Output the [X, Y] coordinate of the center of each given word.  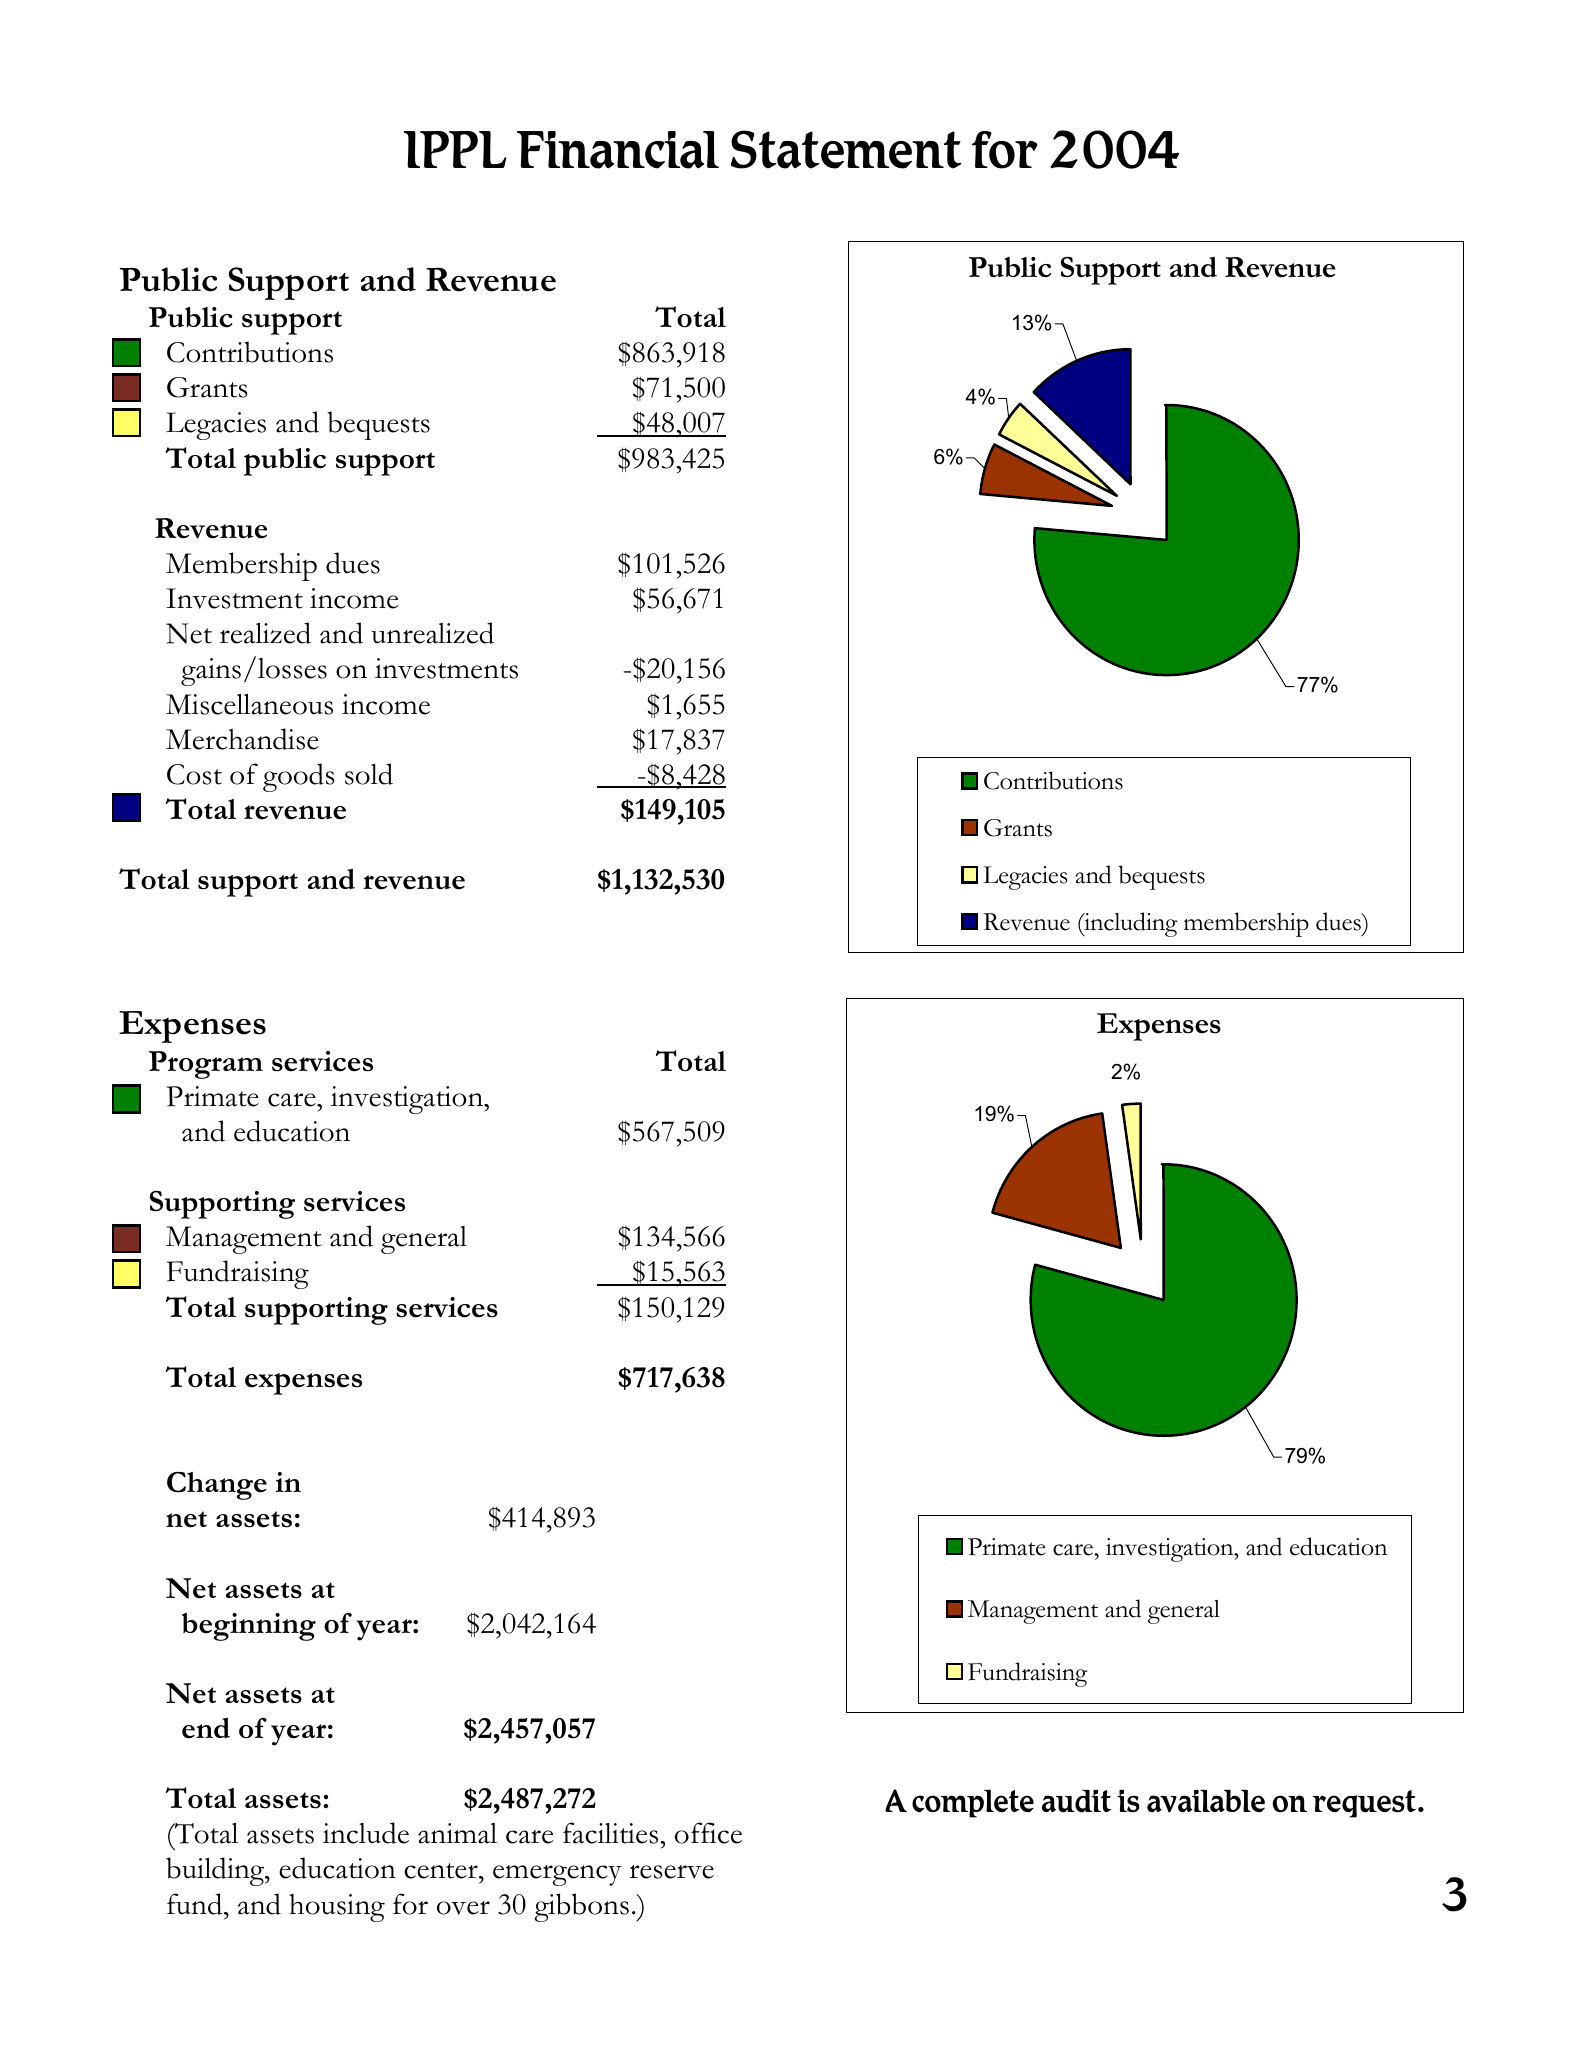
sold [369, 774]
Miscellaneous [249, 704]
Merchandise [242, 739]
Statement [846, 149]
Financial [618, 150]
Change [217, 1486]
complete [973, 1804]
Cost [194, 774]
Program [206, 1065]
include [366, 1833]
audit [1076, 1801]
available [1206, 1801]
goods [299, 777]
